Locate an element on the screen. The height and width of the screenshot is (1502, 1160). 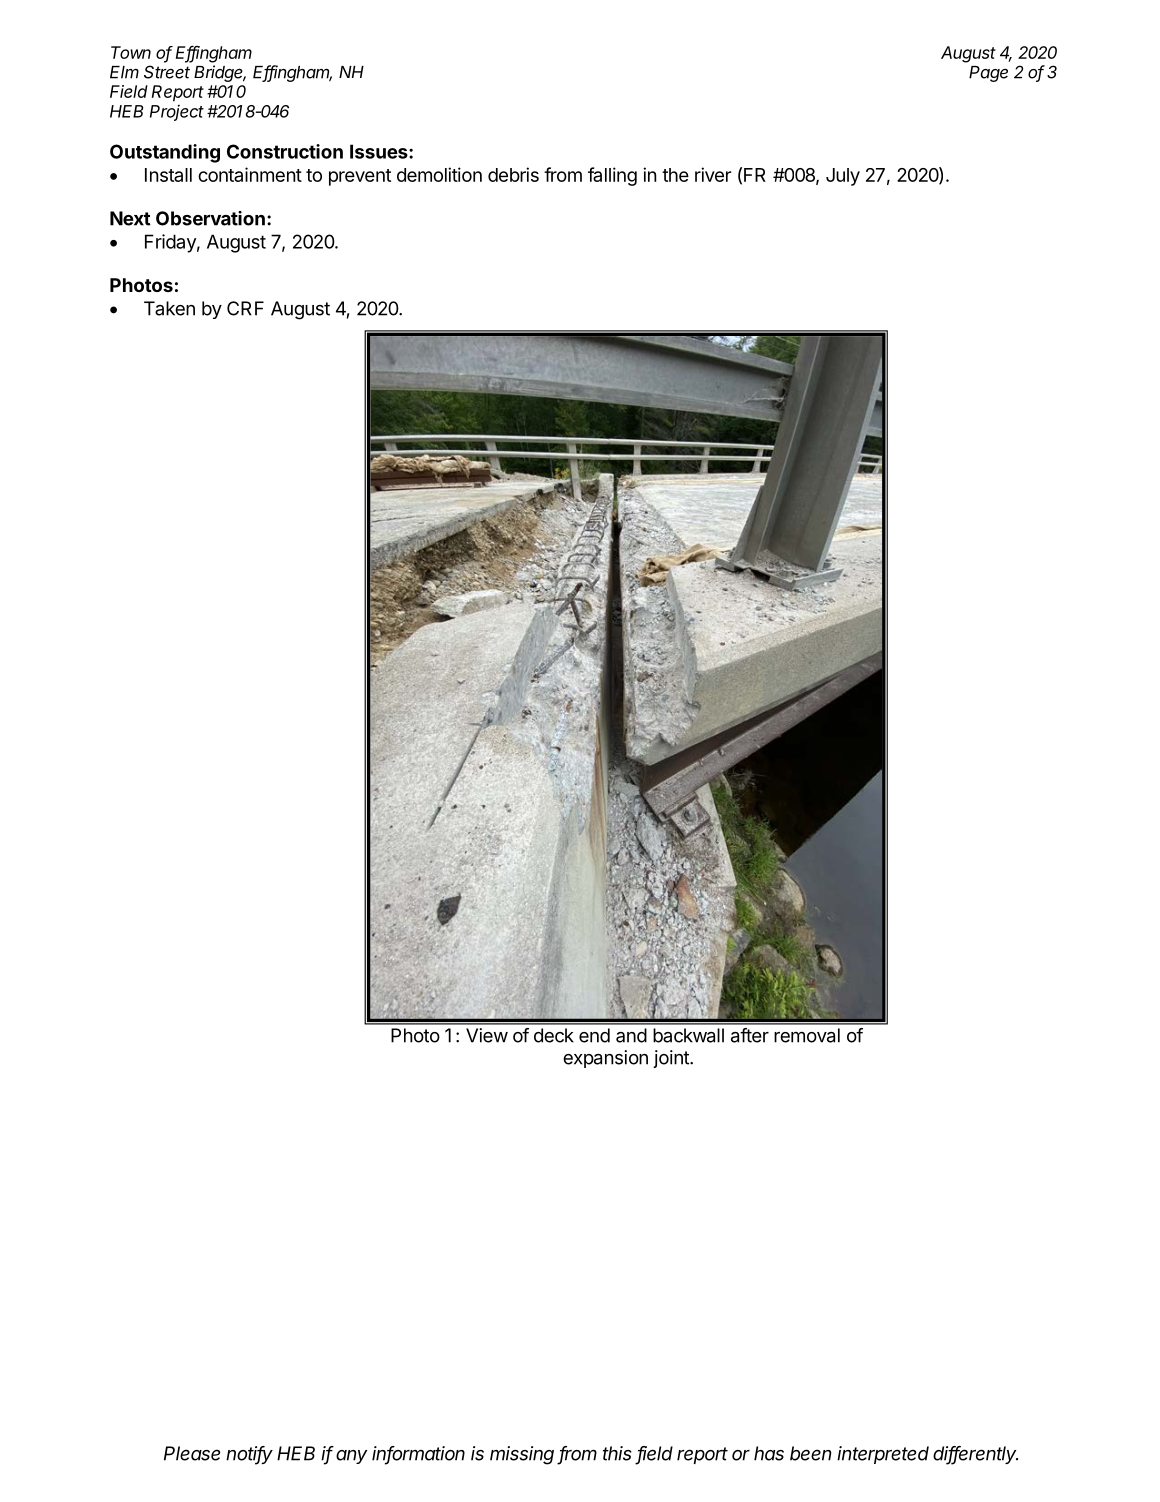
deck is located at coordinates (554, 1035).
